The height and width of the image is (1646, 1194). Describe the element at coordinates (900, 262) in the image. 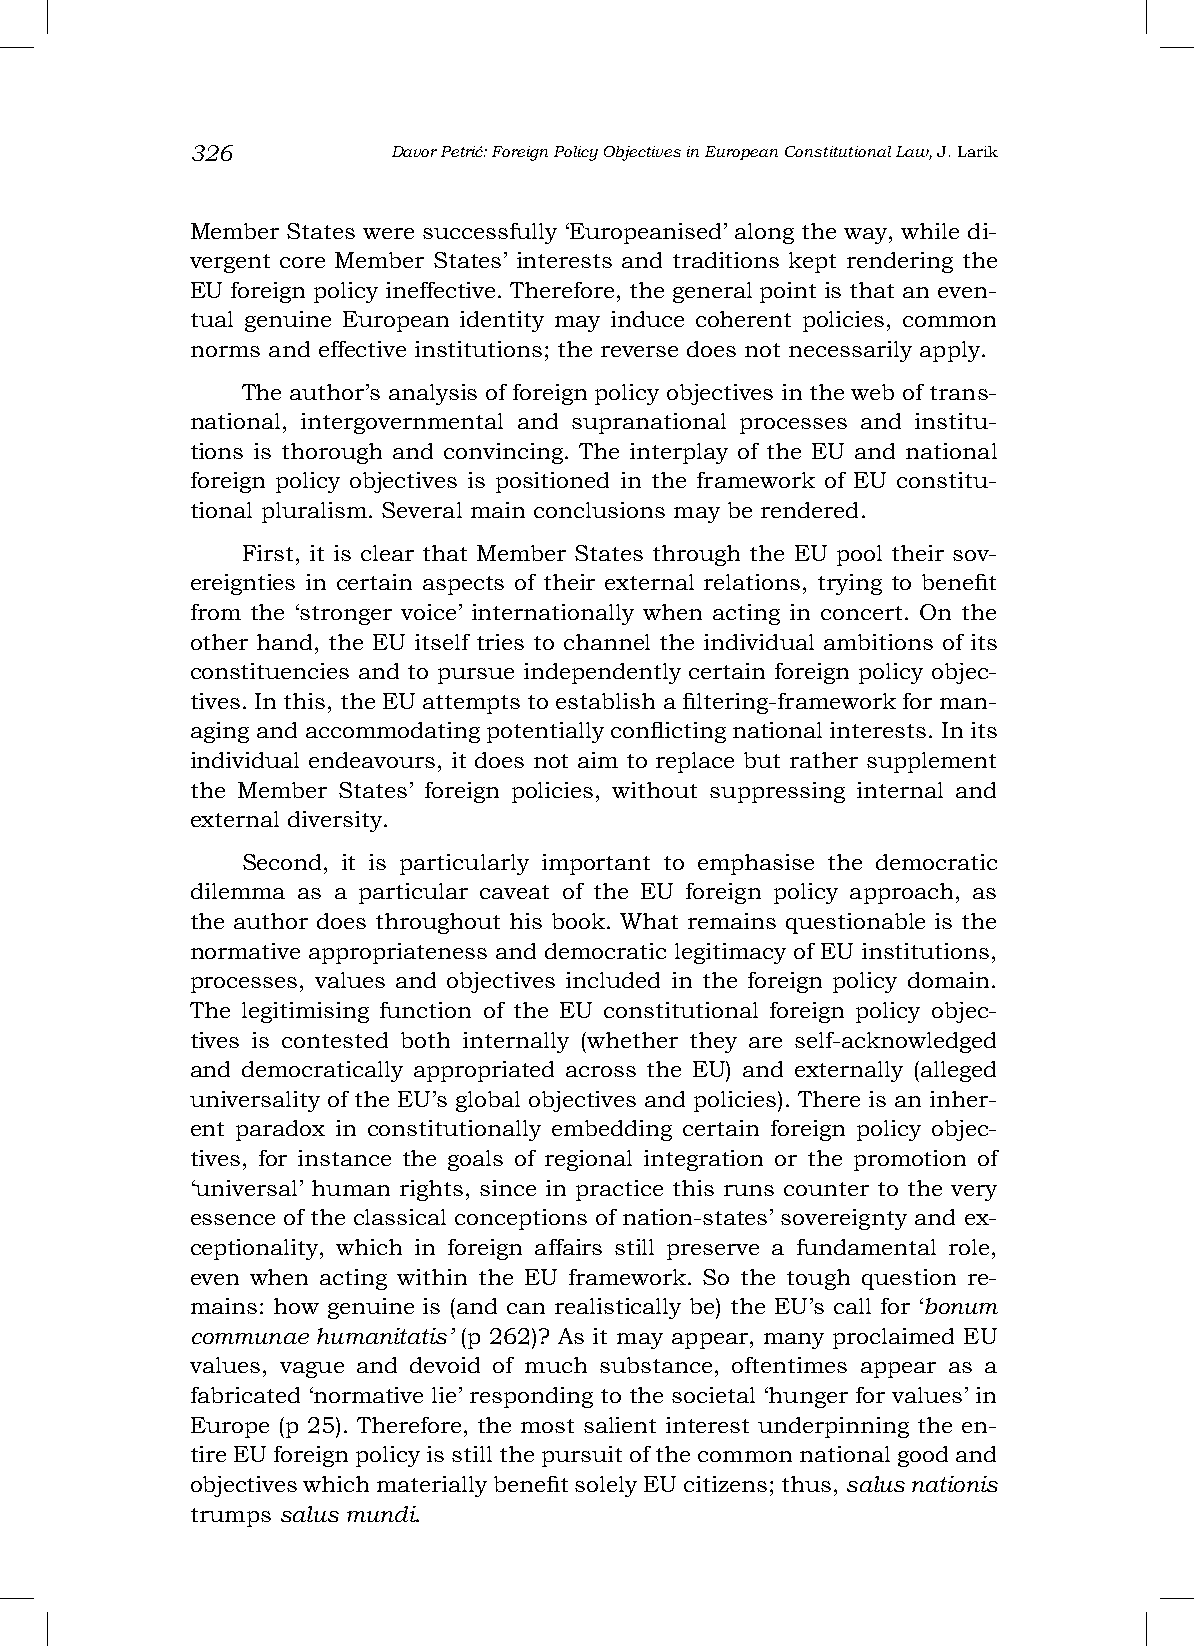

I see `rendering` at that location.
